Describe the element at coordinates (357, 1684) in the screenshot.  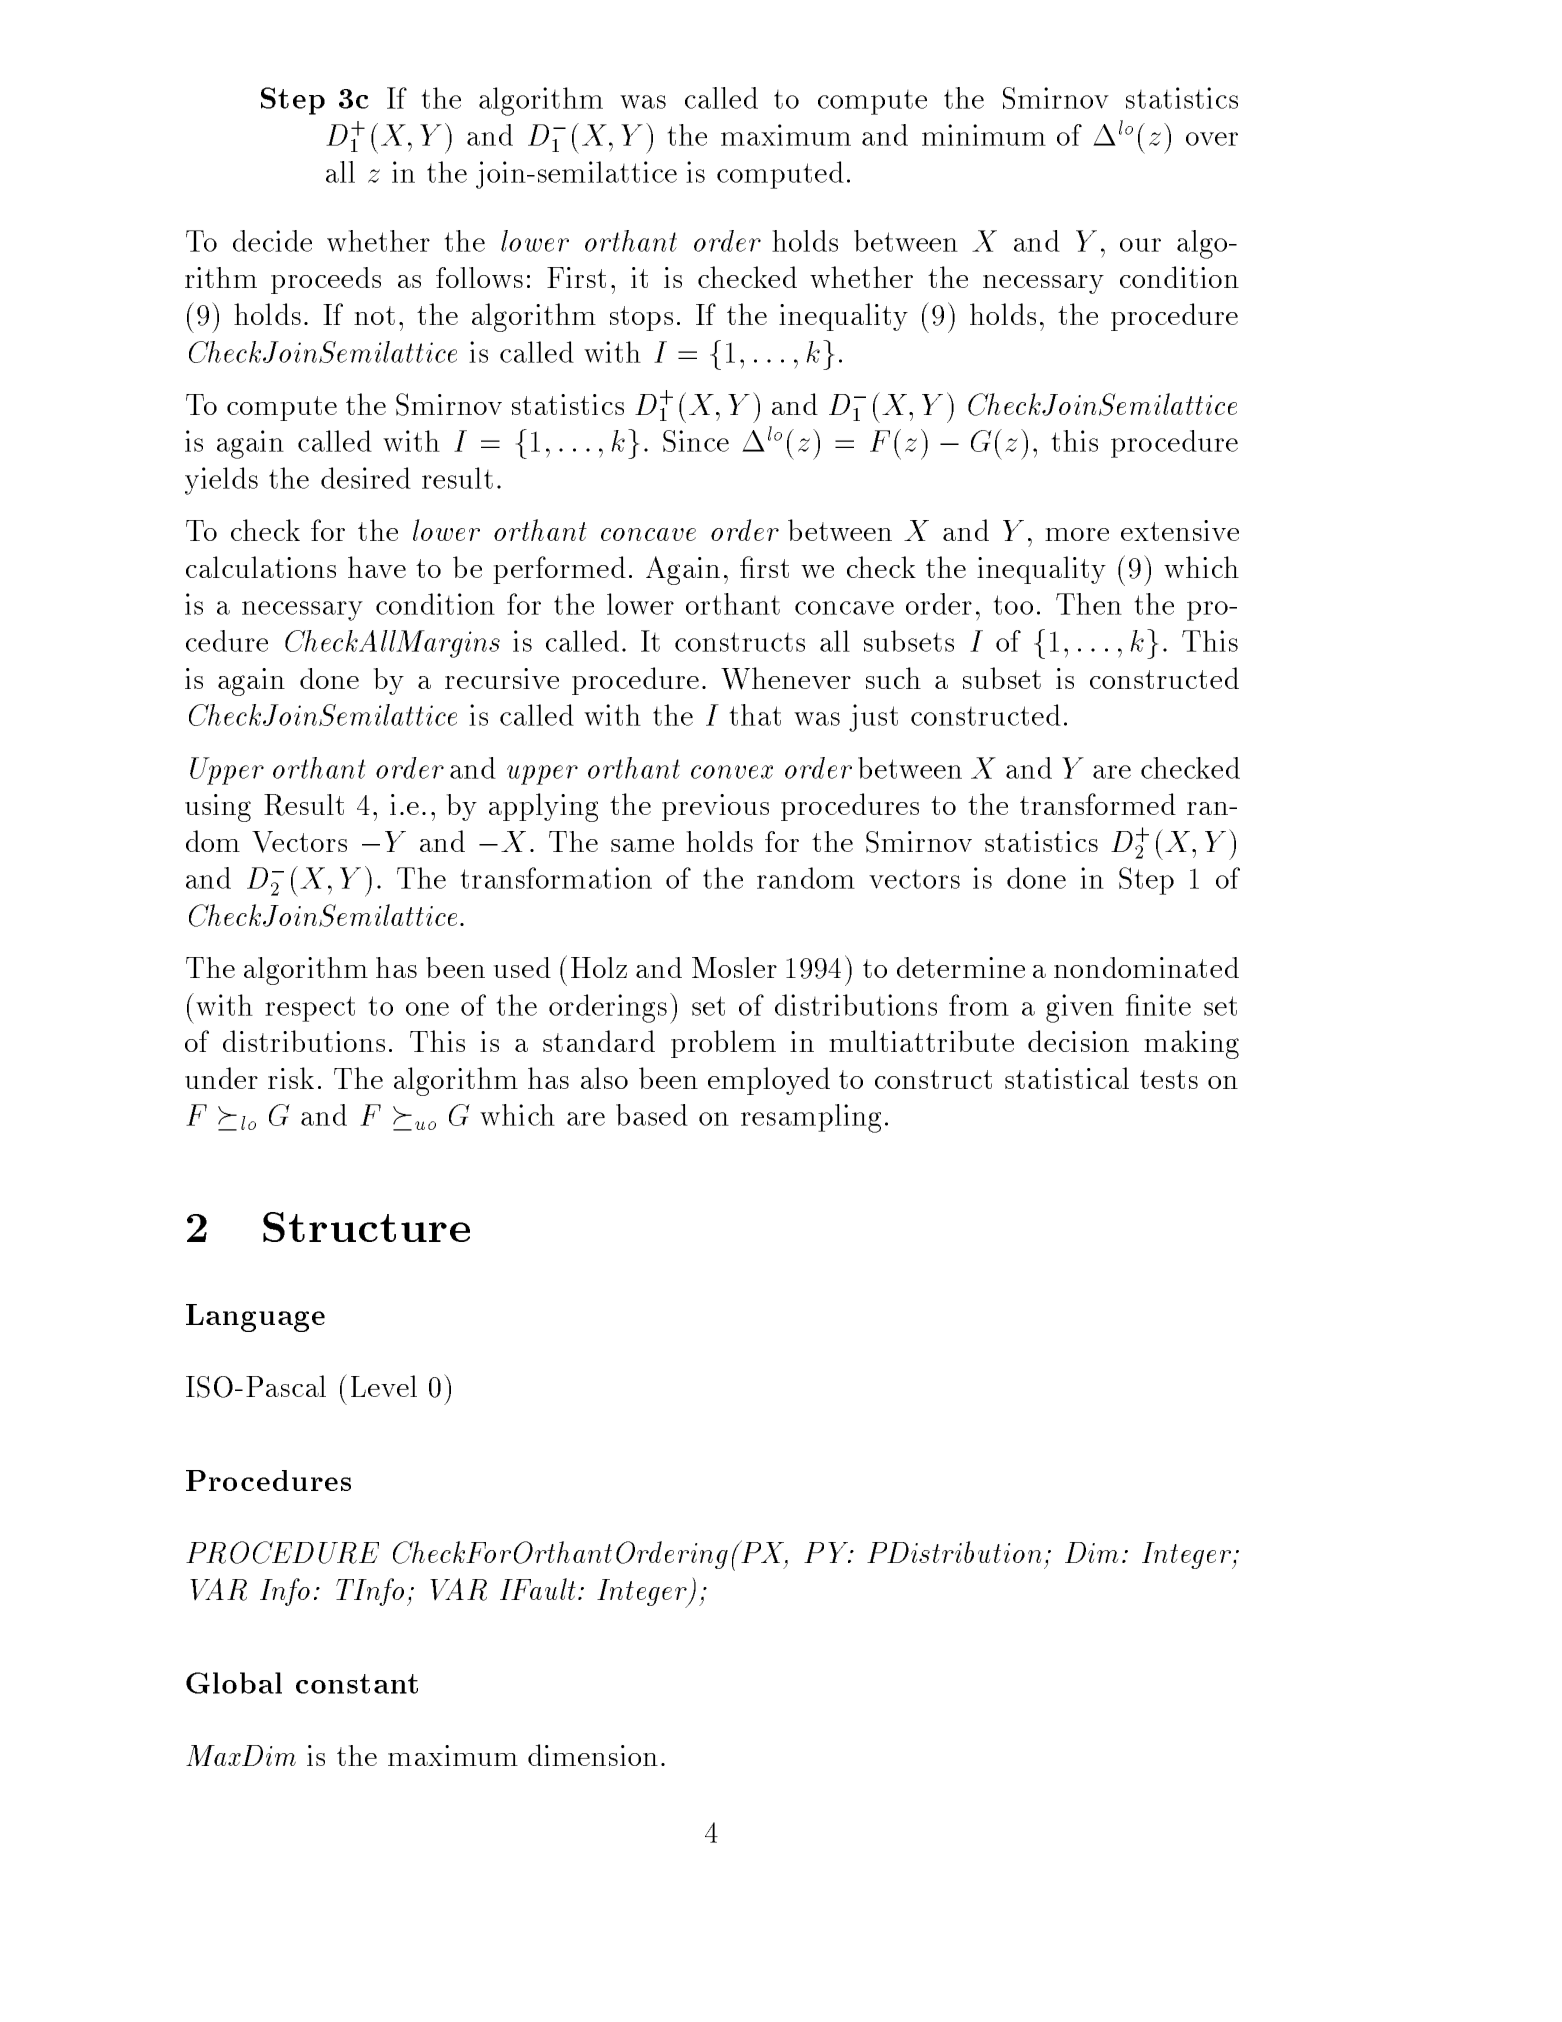
I see `constant` at that location.
